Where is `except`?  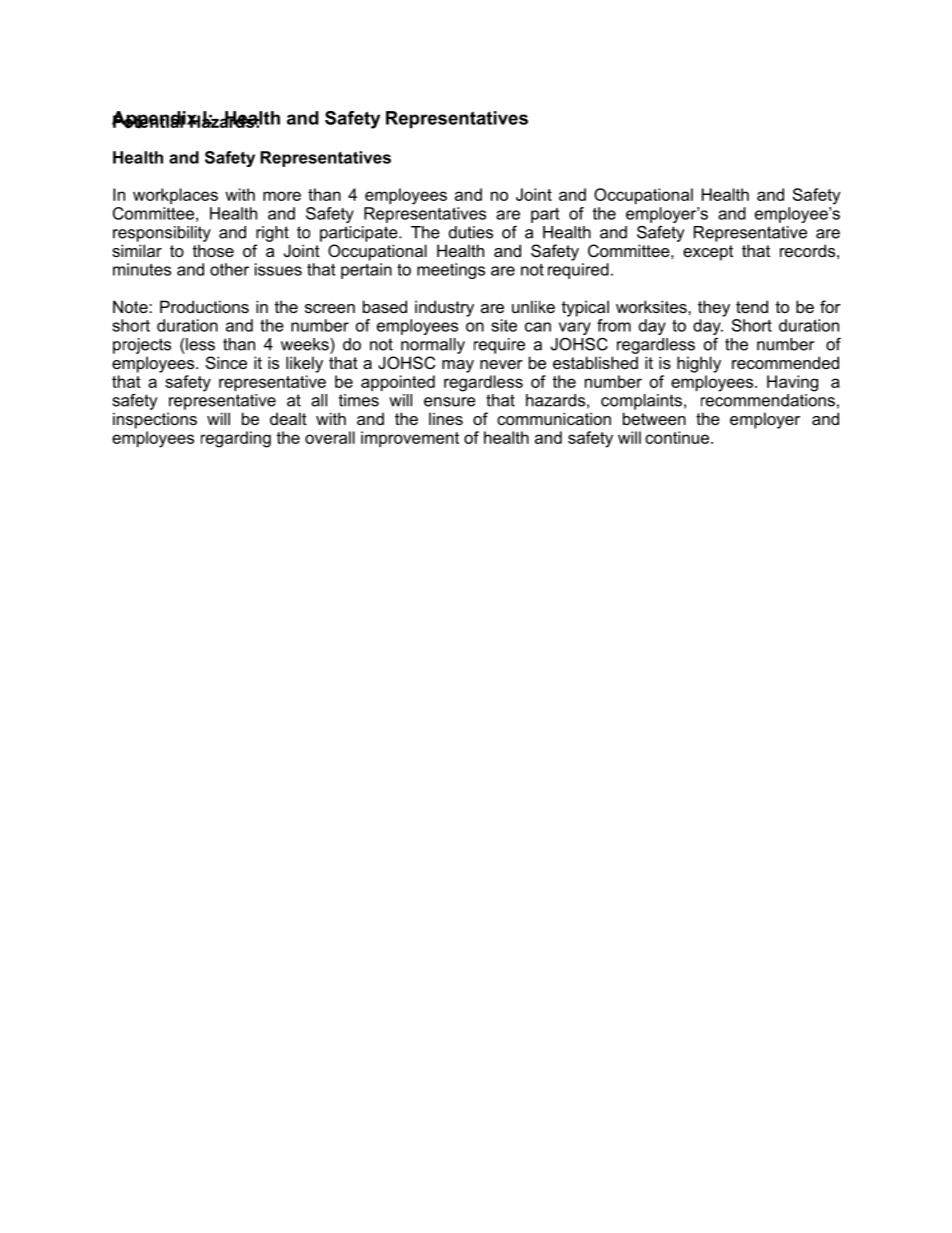 except is located at coordinates (708, 253).
